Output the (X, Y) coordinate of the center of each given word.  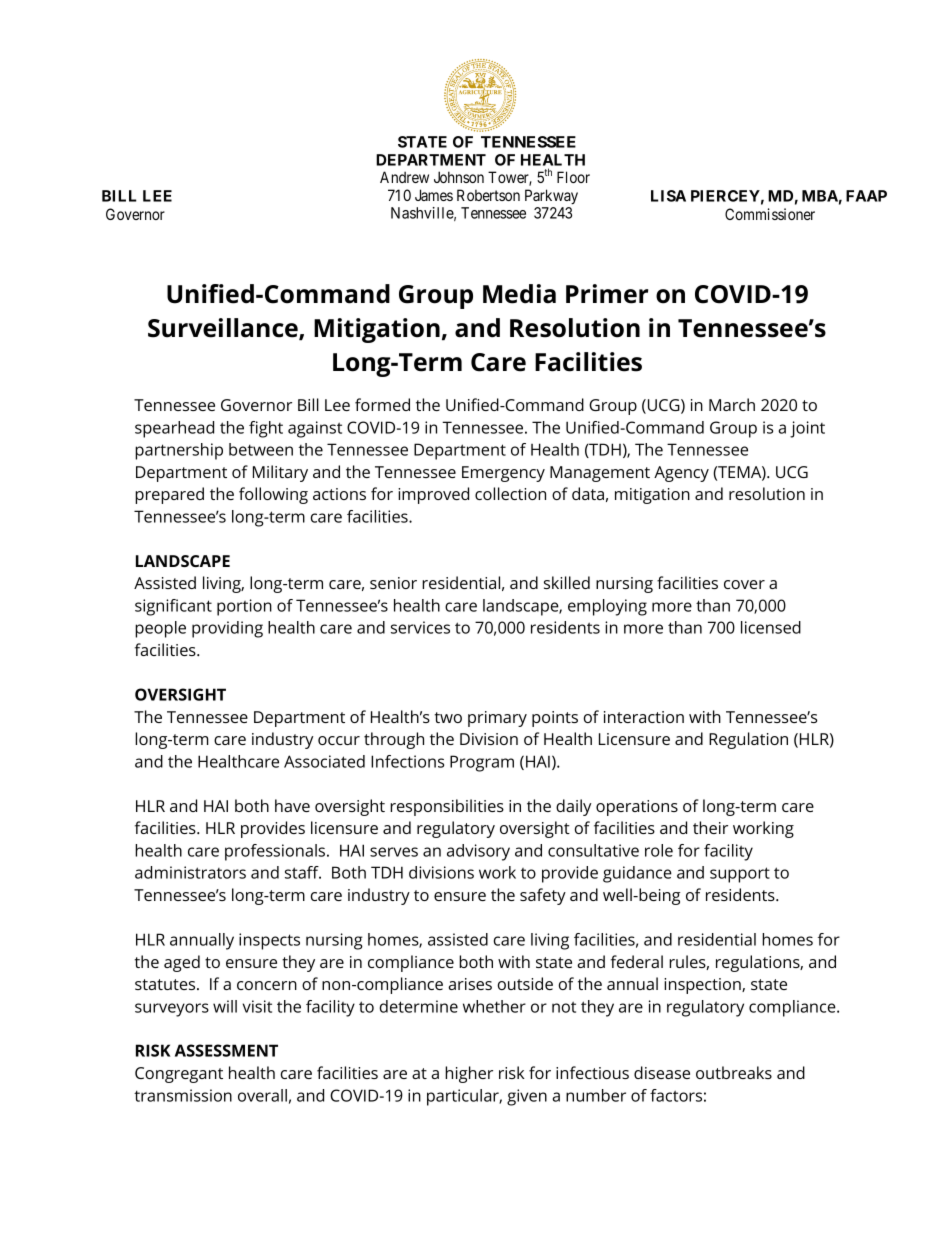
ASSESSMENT (226, 1050)
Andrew (404, 177)
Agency (681, 474)
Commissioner (770, 214)
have (292, 805)
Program (482, 763)
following (273, 495)
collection (510, 493)
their (710, 827)
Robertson (488, 195)
